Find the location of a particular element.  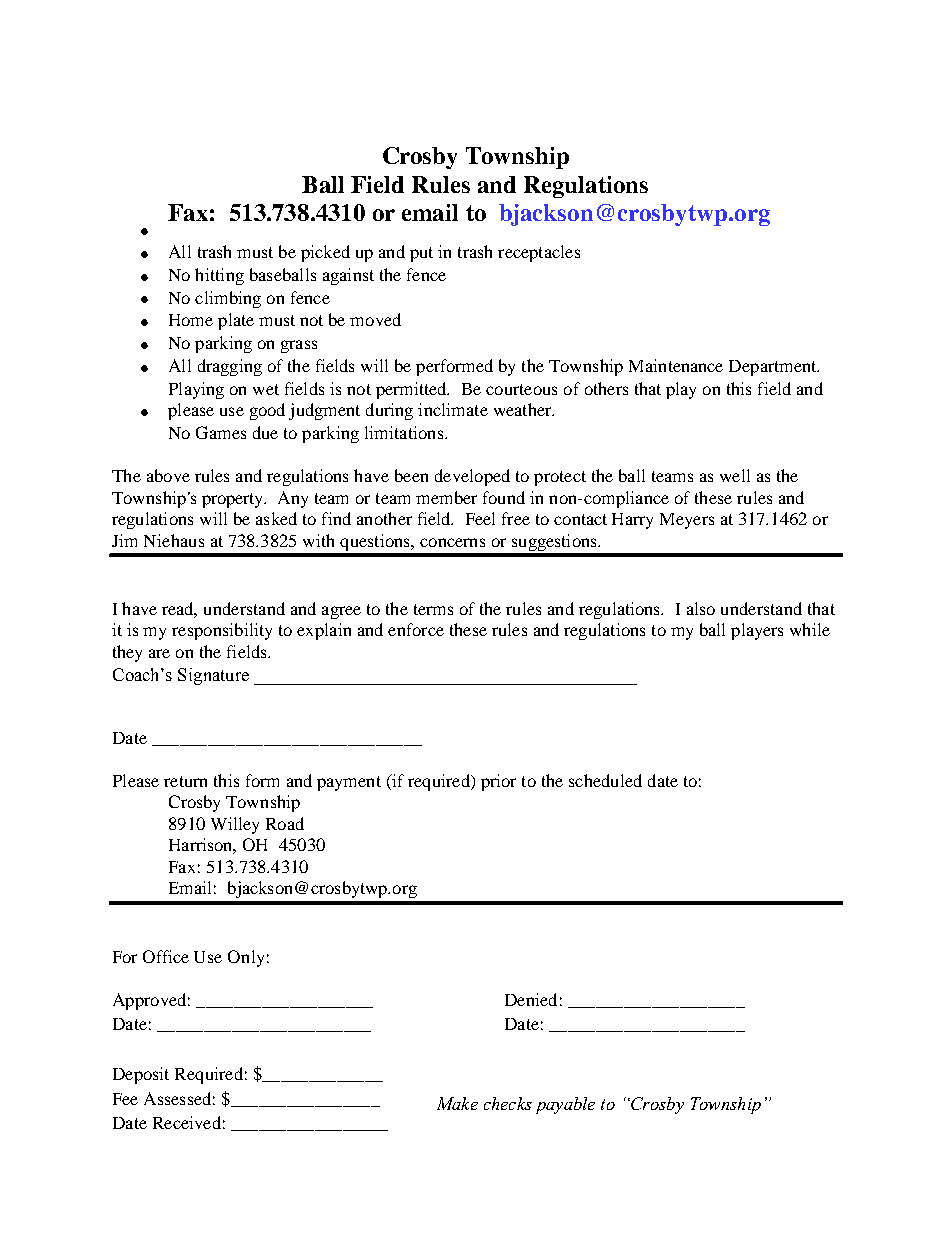

put is located at coordinates (421, 254).
